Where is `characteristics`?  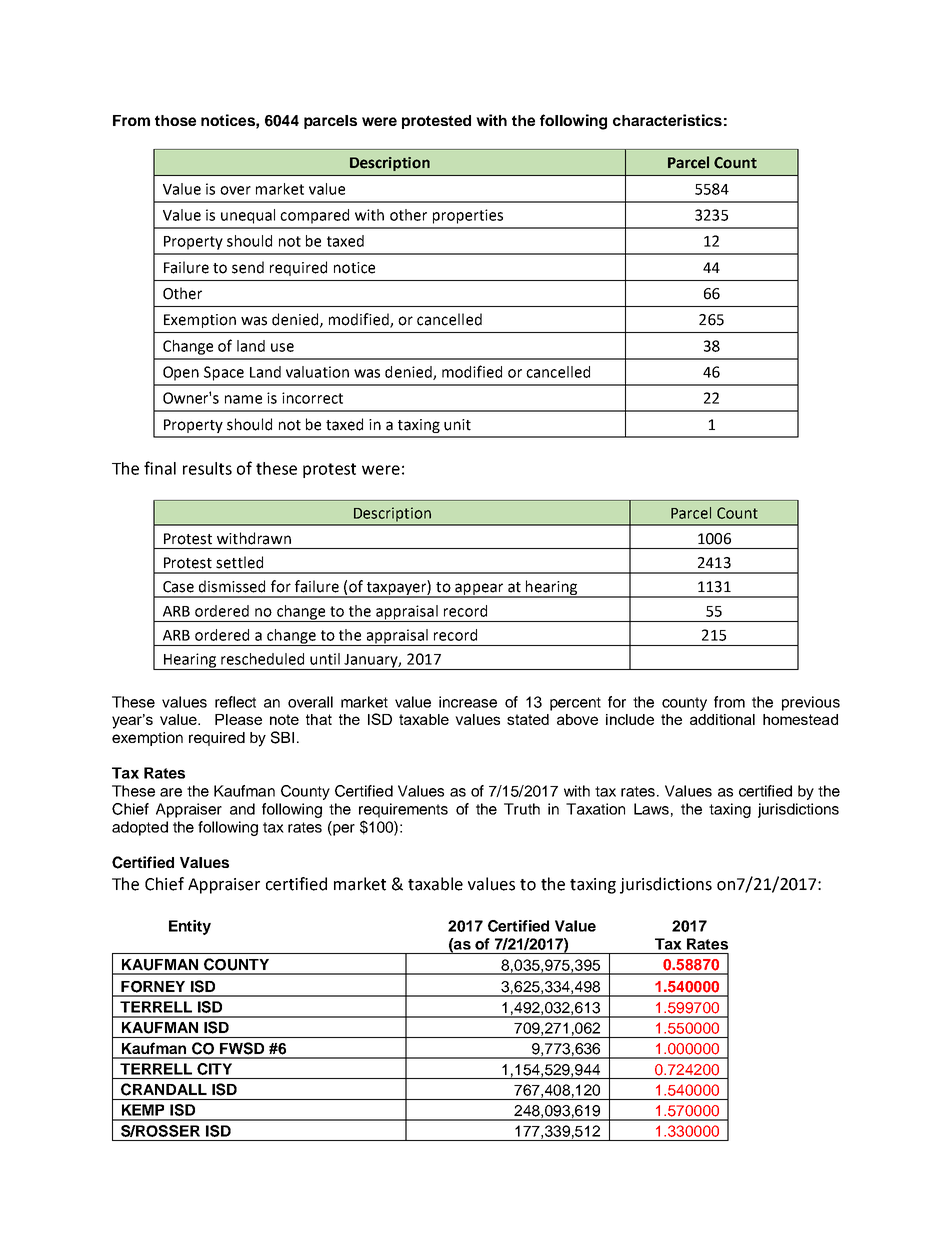
characteristics is located at coordinates (667, 120).
